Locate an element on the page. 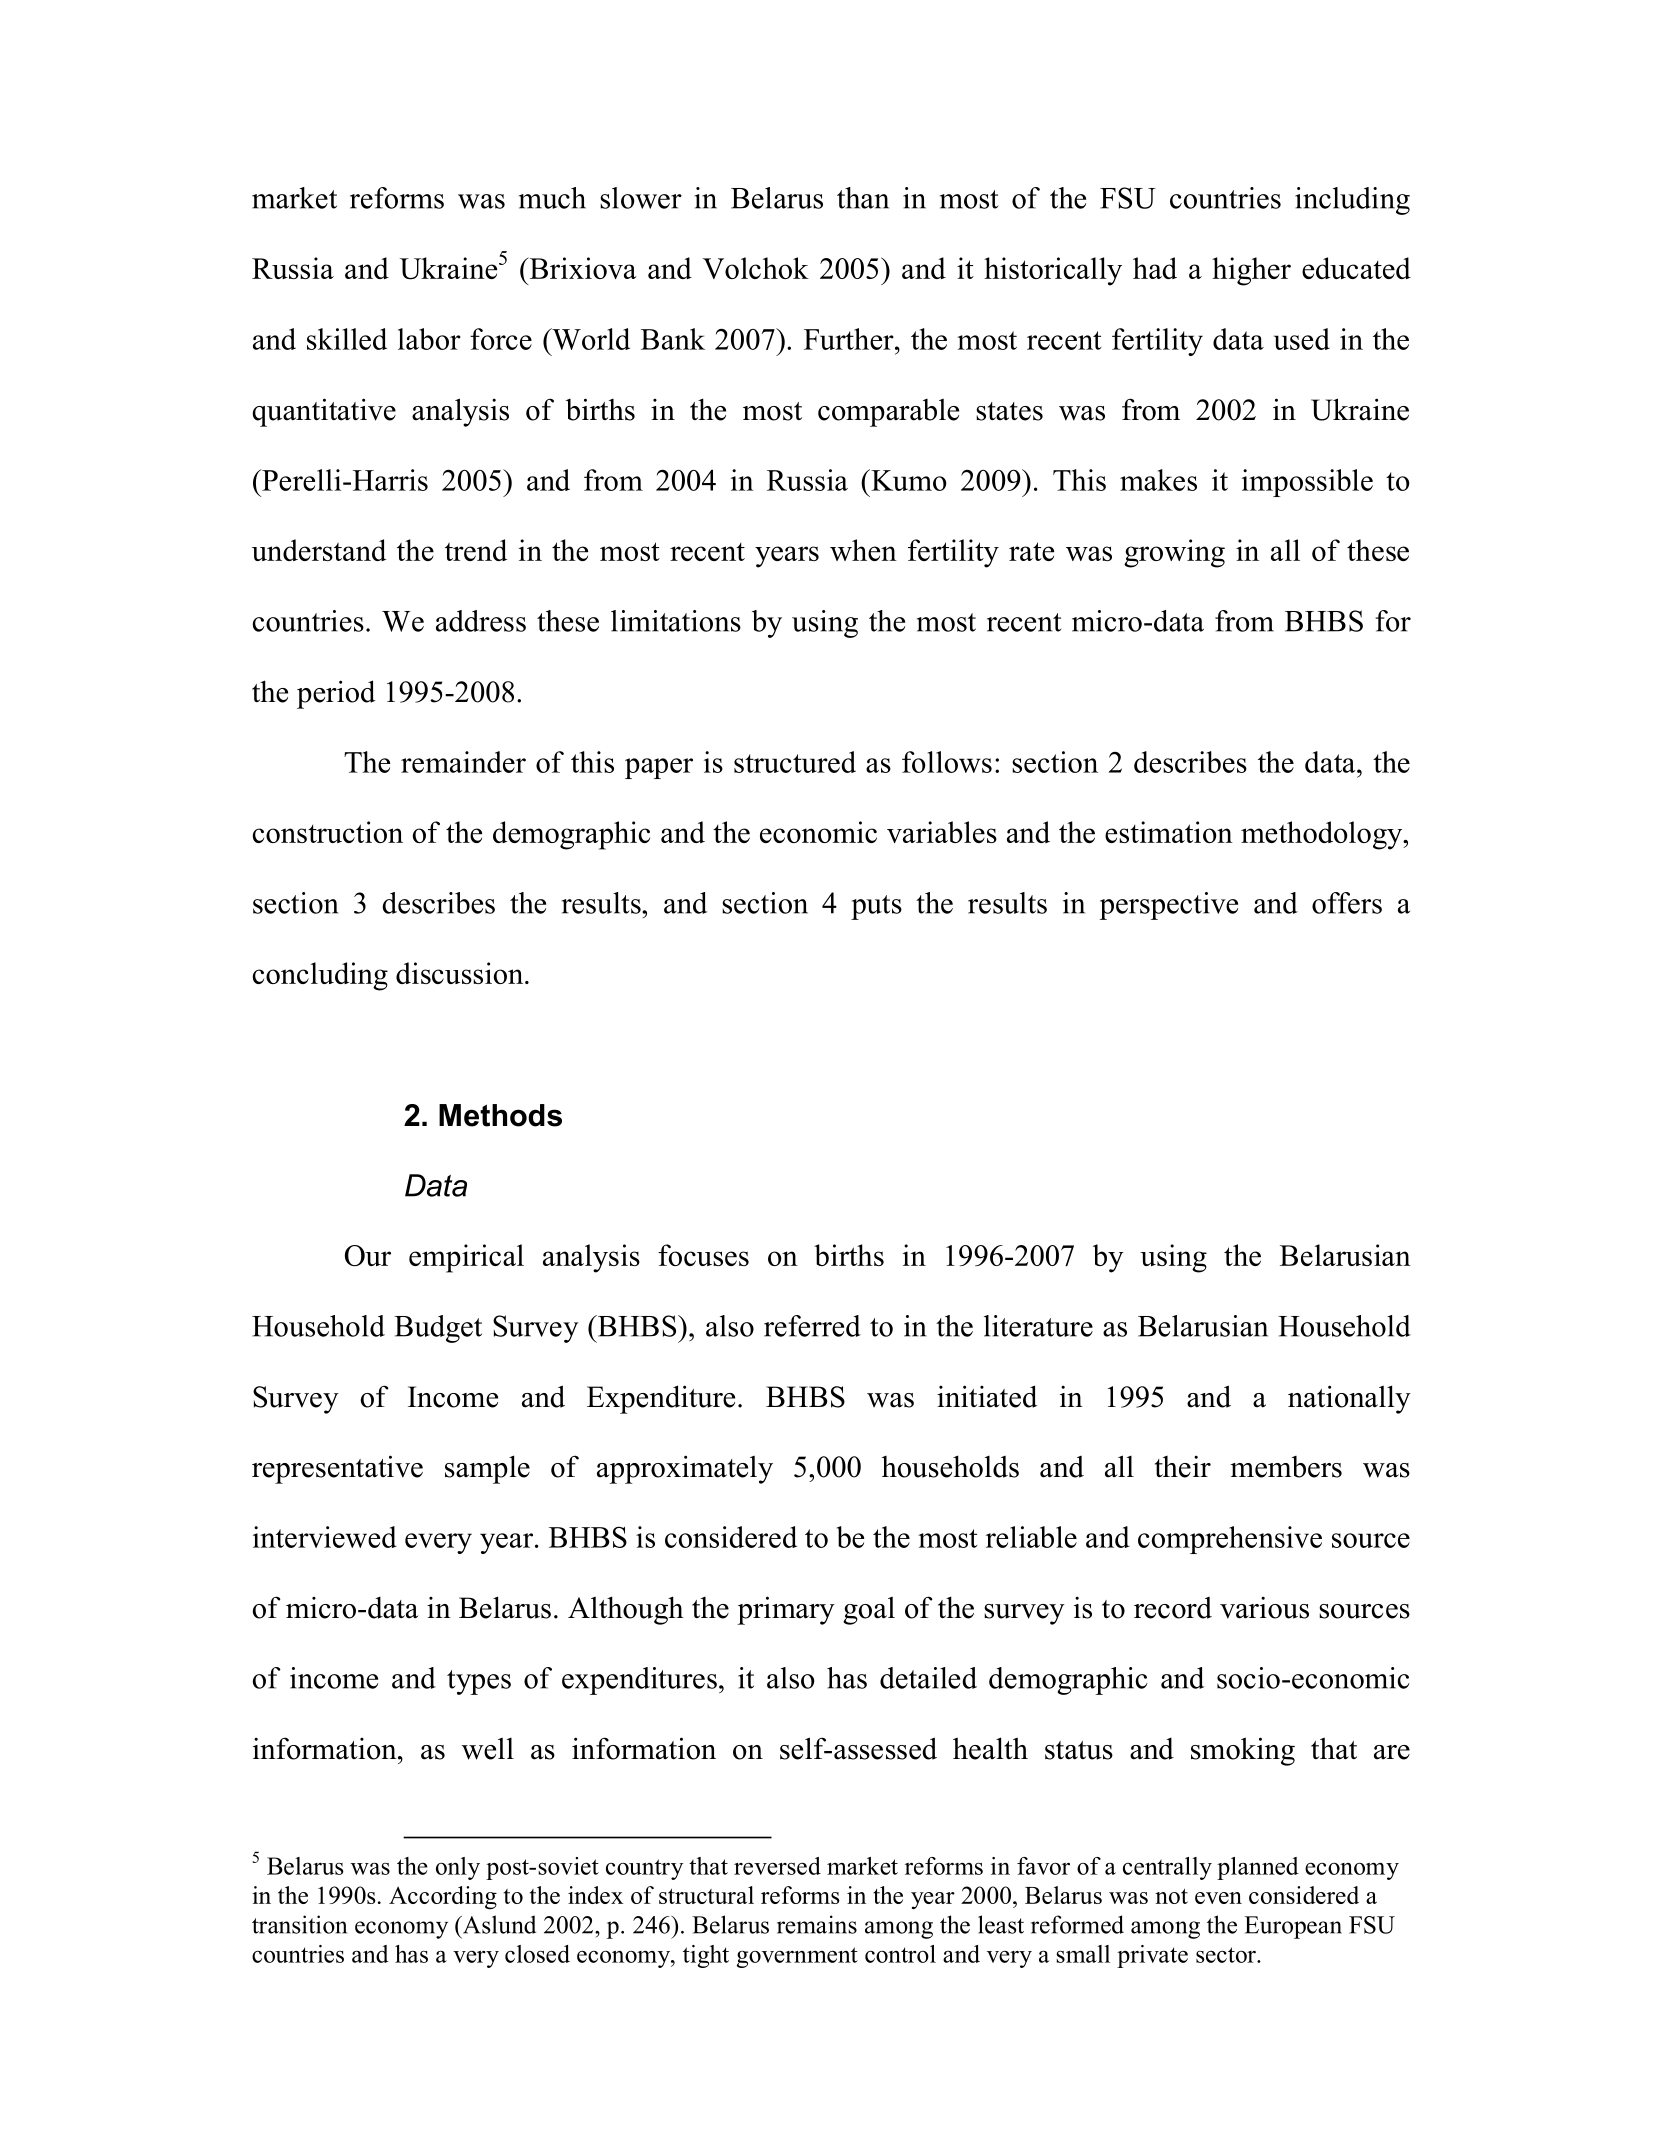 The height and width of the document is (2152, 1663). Budget is located at coordinates (438, 1329).
